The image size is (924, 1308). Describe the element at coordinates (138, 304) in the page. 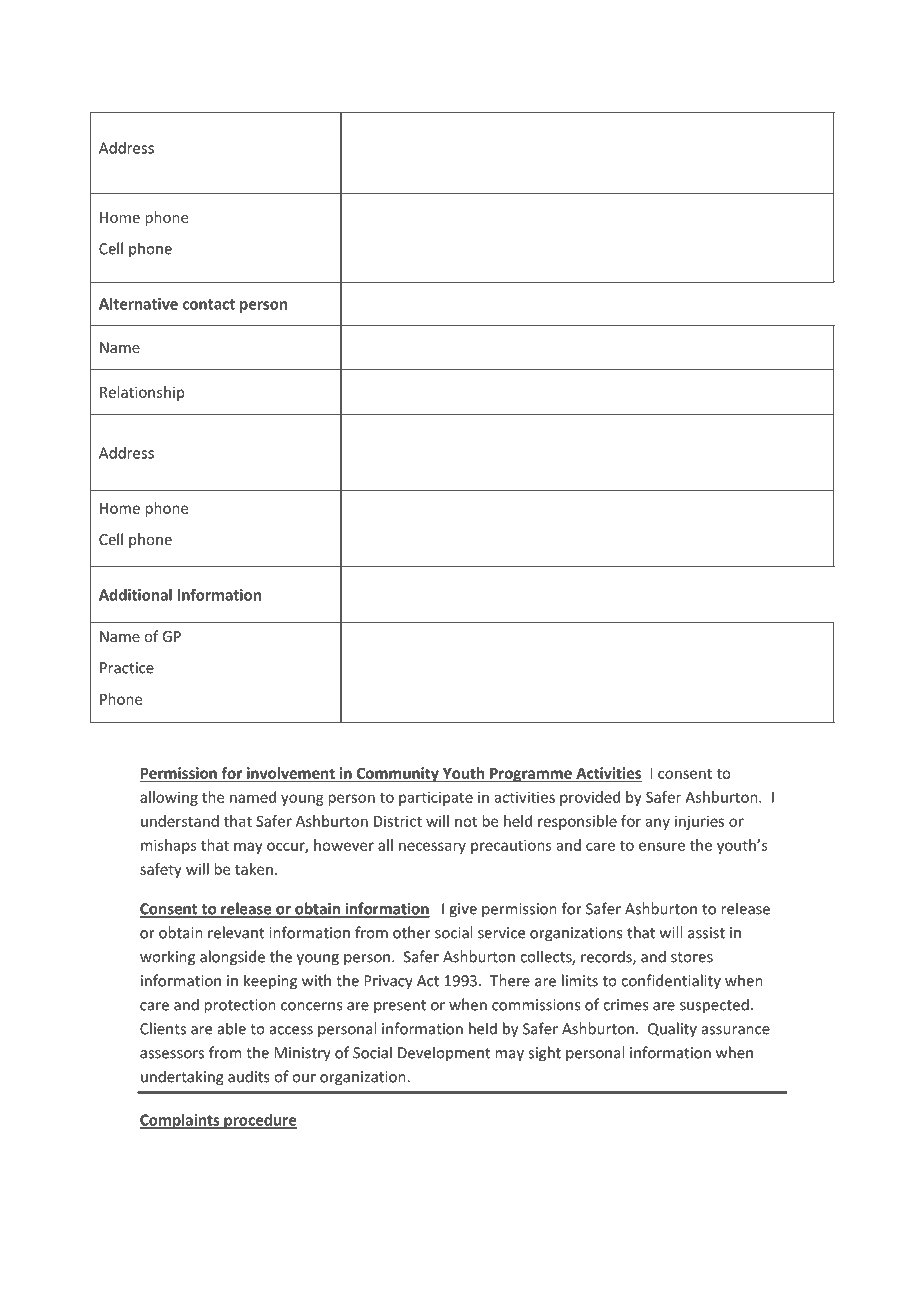

I see `Alternative` at that location.
